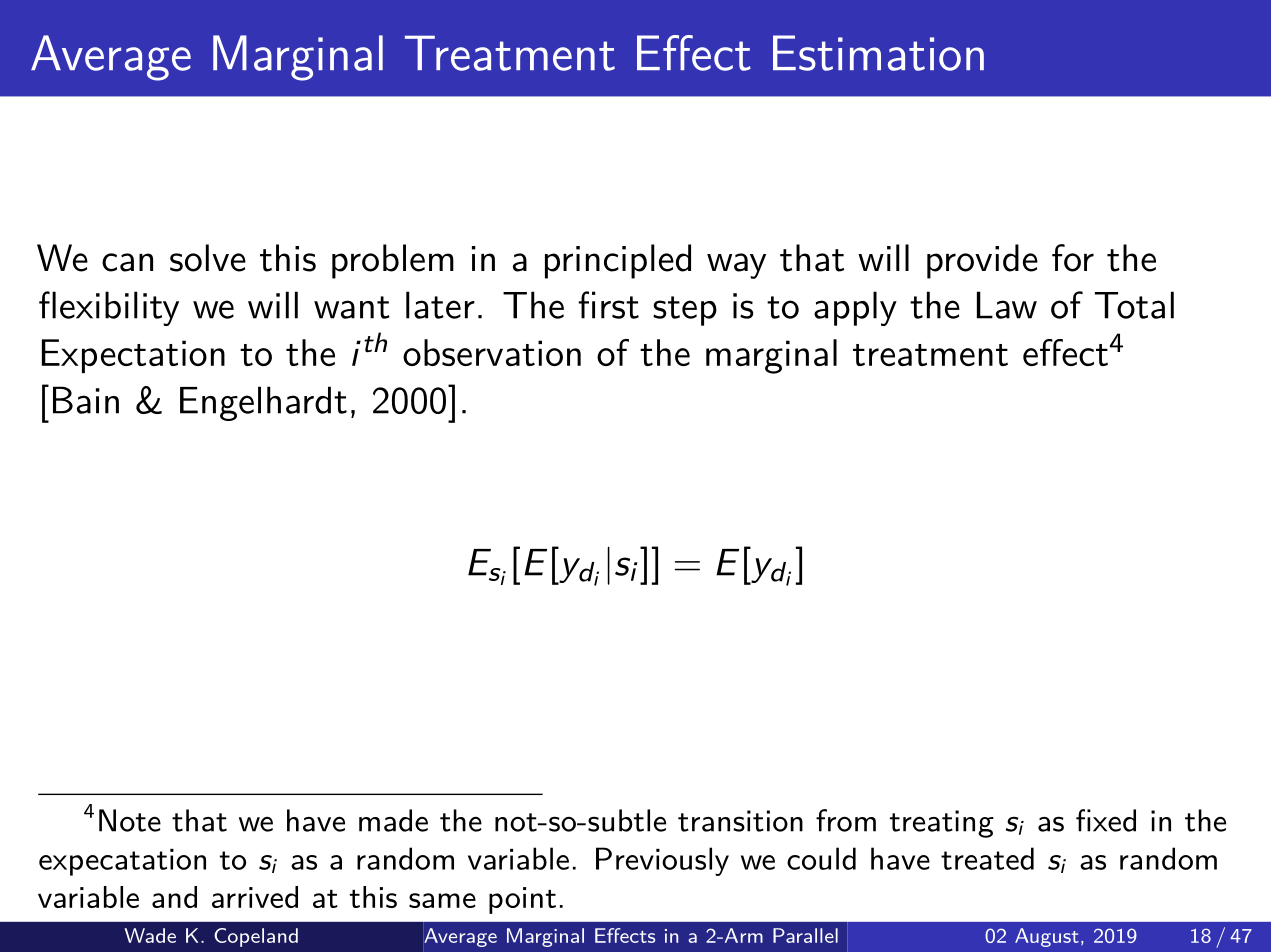 This screenshot has width=1271, height=952. I want to click on Bain, so click(86, 400).
